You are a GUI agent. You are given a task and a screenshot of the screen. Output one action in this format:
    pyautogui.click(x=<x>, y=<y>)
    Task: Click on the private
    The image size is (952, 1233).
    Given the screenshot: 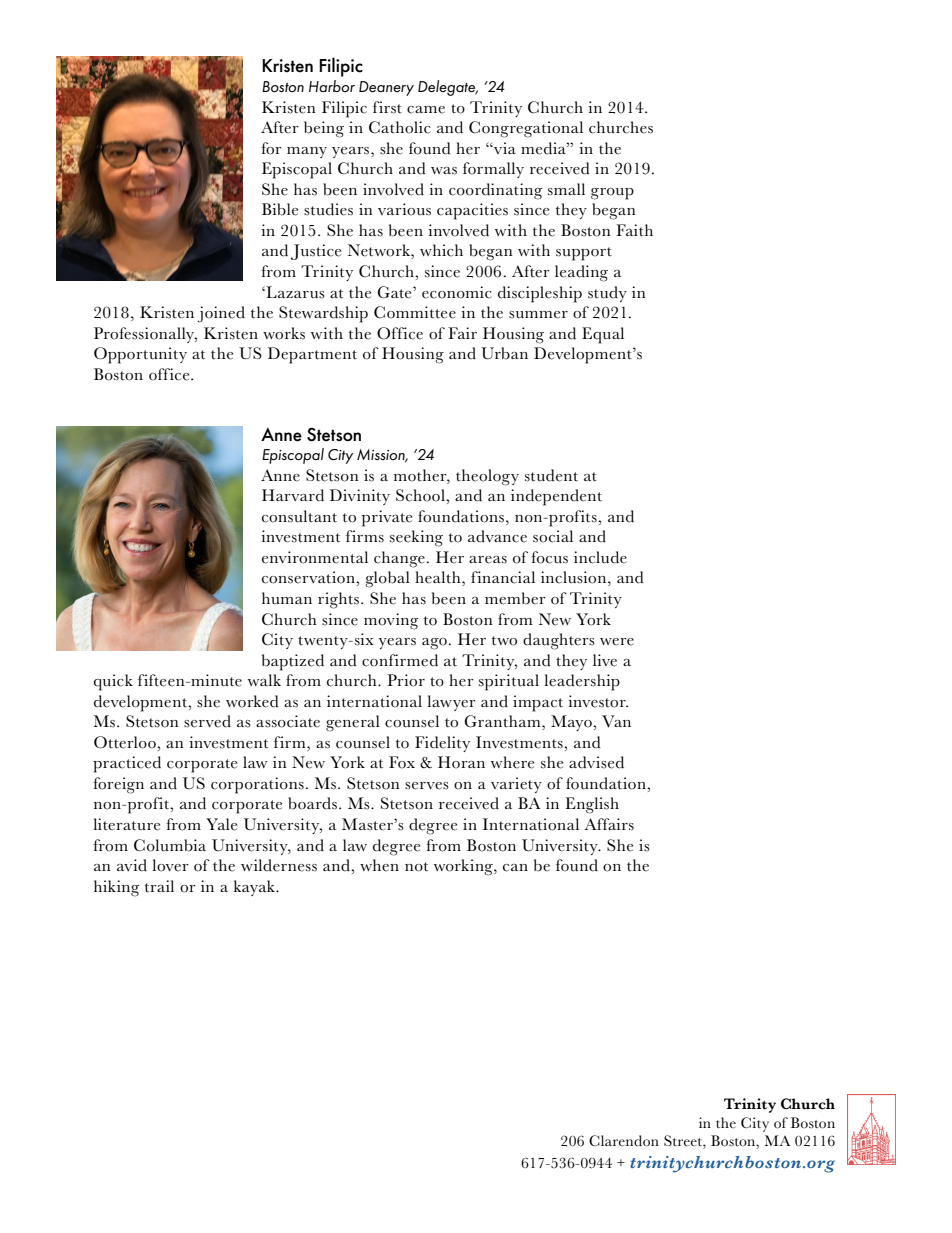 What is the action you would take?
    pyautogui.click(x=387, y=518)
